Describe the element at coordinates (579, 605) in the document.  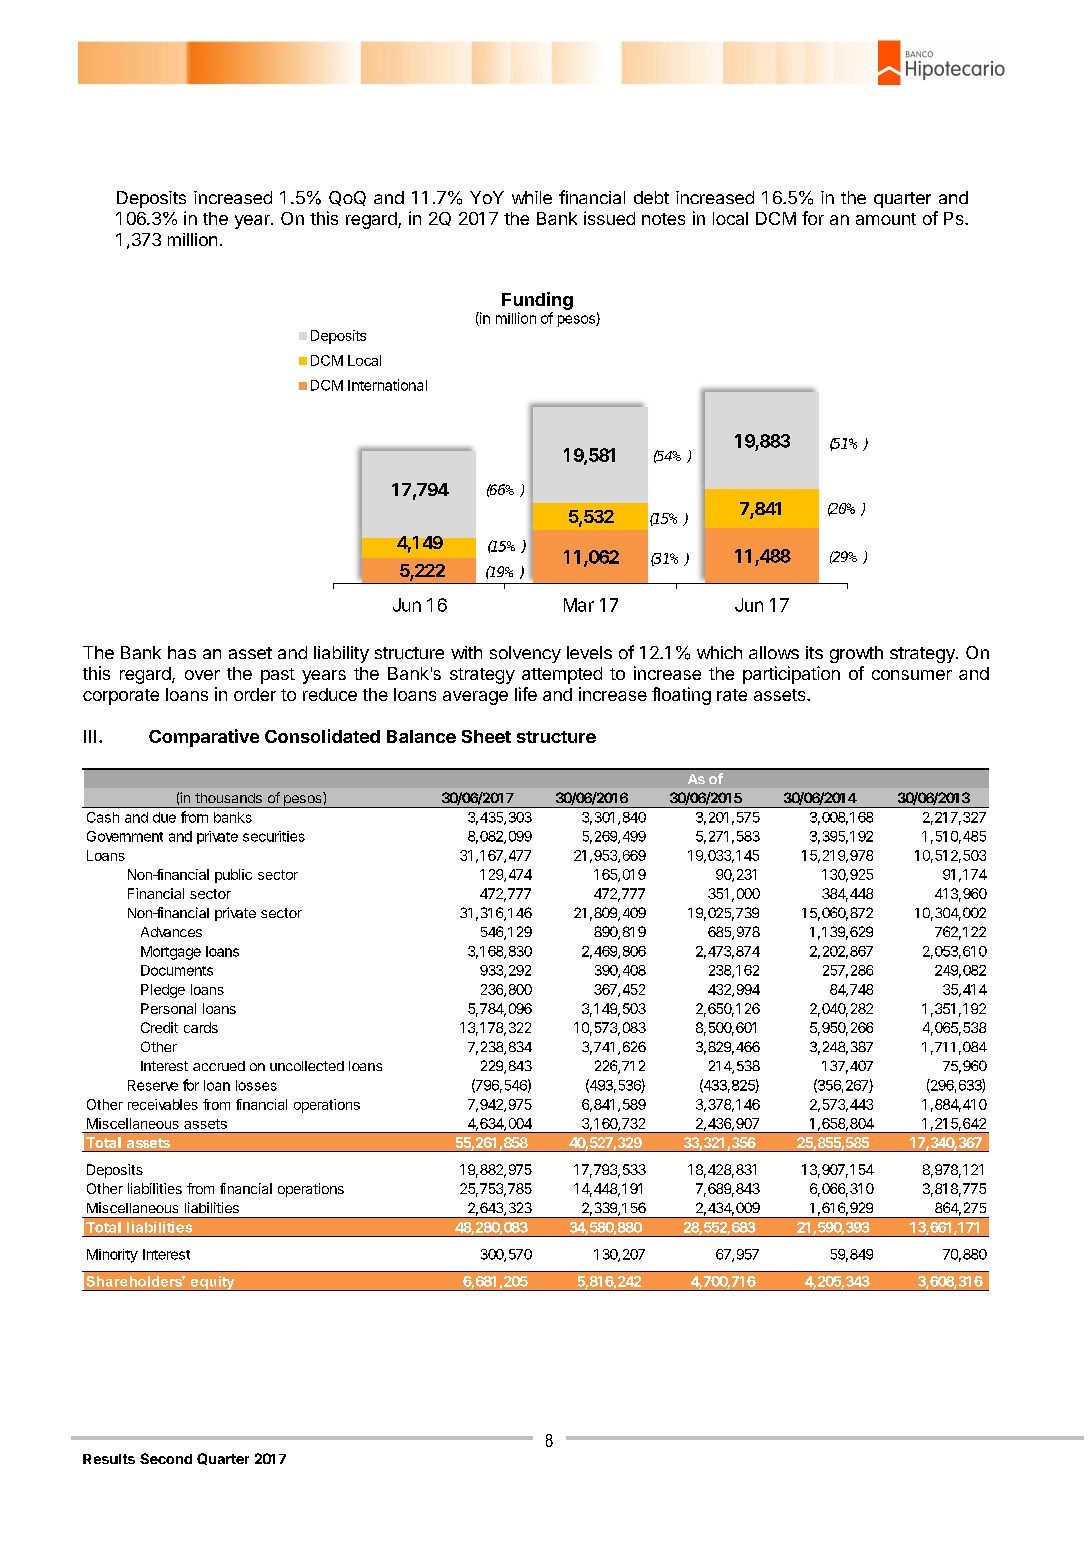
I see `Mar` at that location.
